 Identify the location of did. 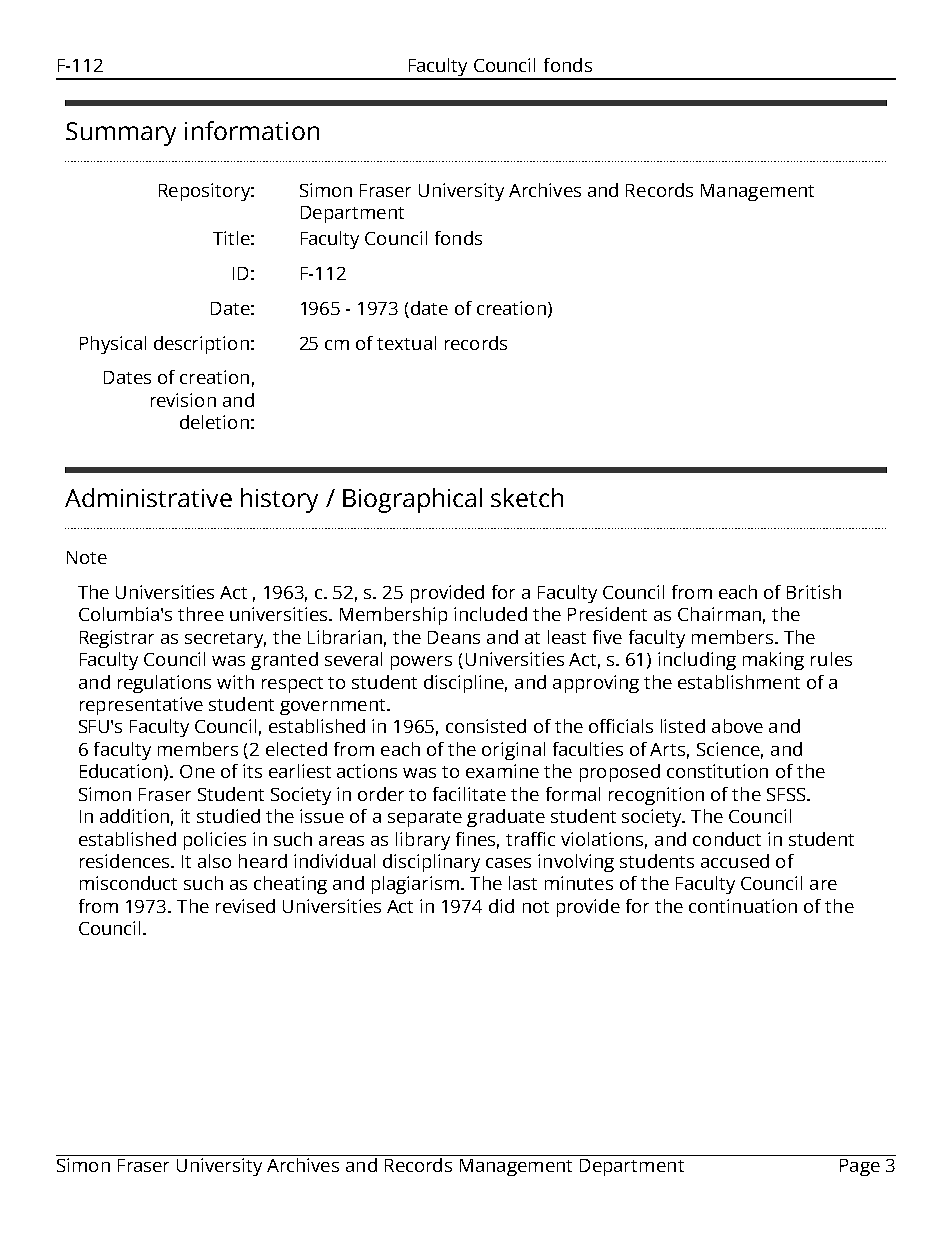
(501, 906).
